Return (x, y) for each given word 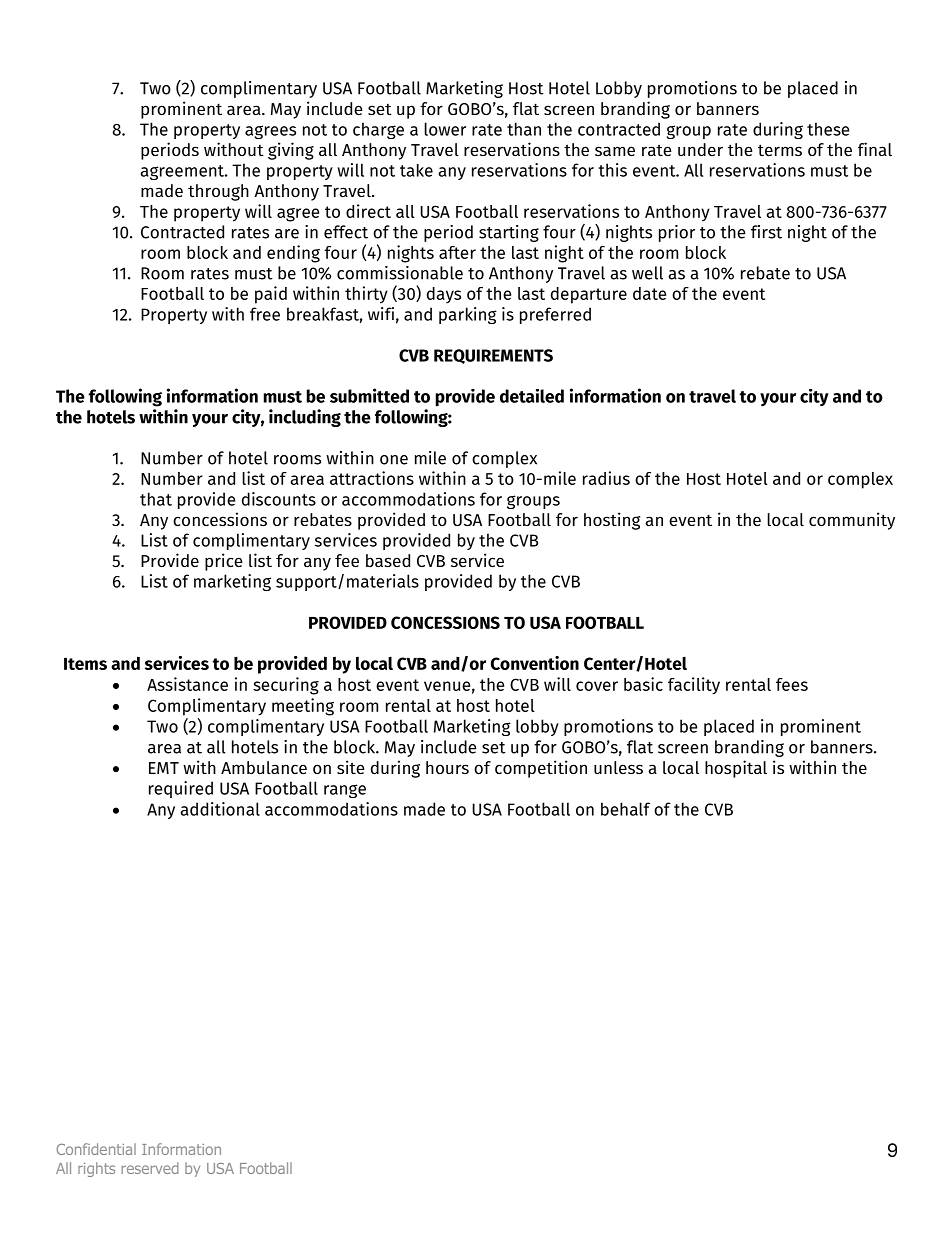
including (305, 418)
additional (220, 809)
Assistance (187, 684)
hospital (736, 769)
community (852, 521)
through (218, 192)
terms (780, 150)
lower (445, 129)
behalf (625, 809)
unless (618, 767)
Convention (535, 663)
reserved (150, 1168)
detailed (532, 396)
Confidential (96, 1149)
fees (792, 684)
